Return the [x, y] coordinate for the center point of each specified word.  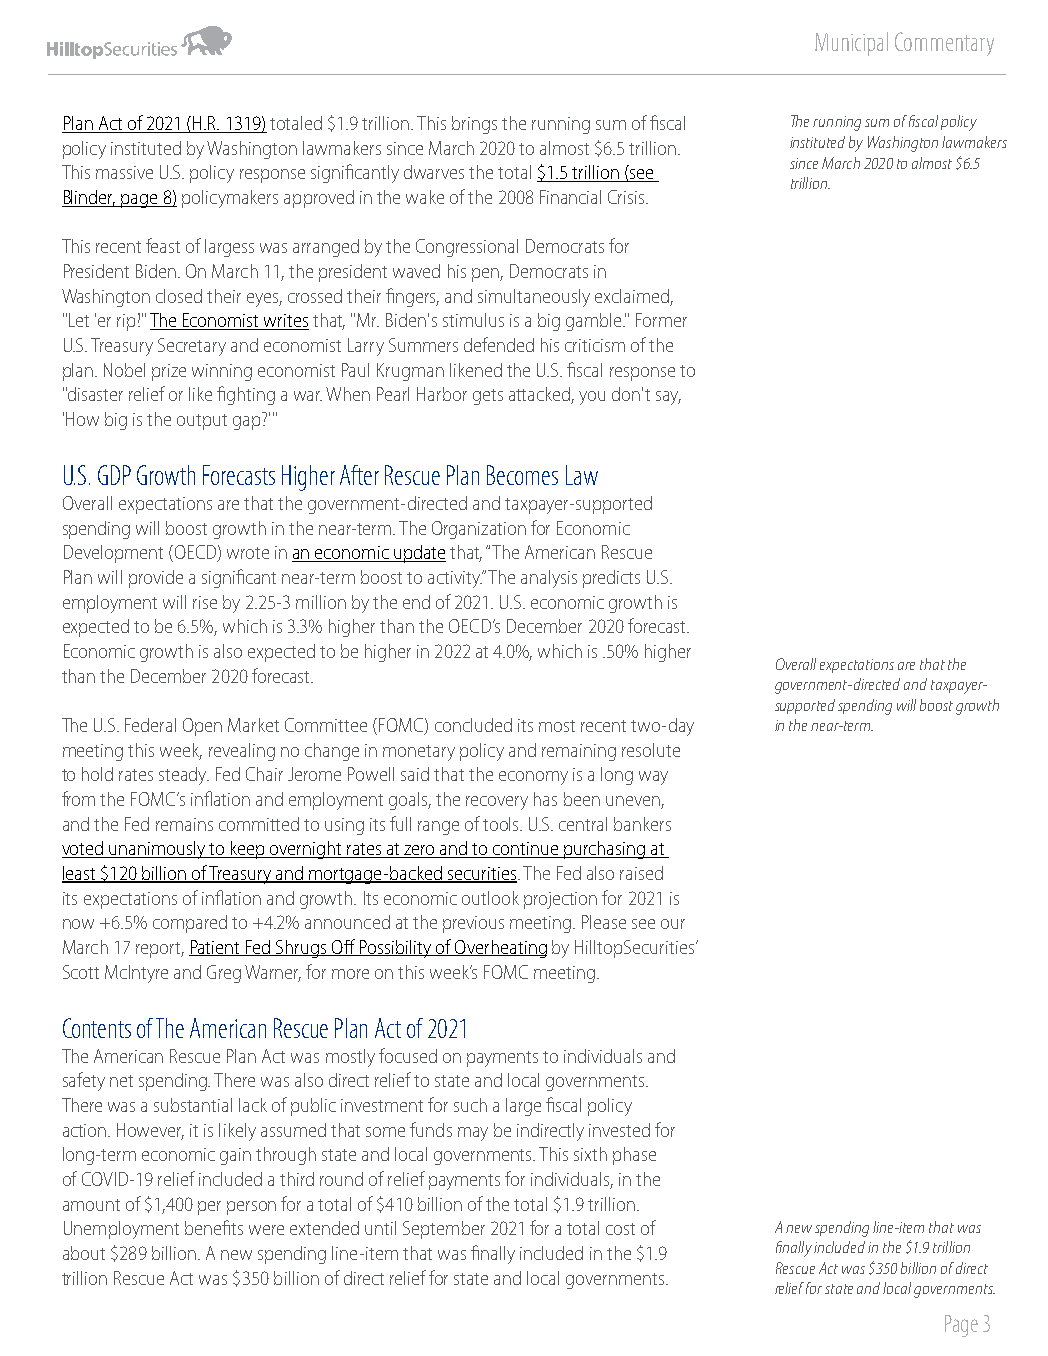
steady [184, 776]
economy [533, 778]
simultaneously [534, 298]
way [653, 778]
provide [156, 579]
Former [661, 320]
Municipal [851, 44]
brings [474, 125]
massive [124, 172]
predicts [611, 579]
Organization [479, 530]
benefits [214, 1227]
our [673, 924]
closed [179, 296]
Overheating [500, 949]
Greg [224, 974]
